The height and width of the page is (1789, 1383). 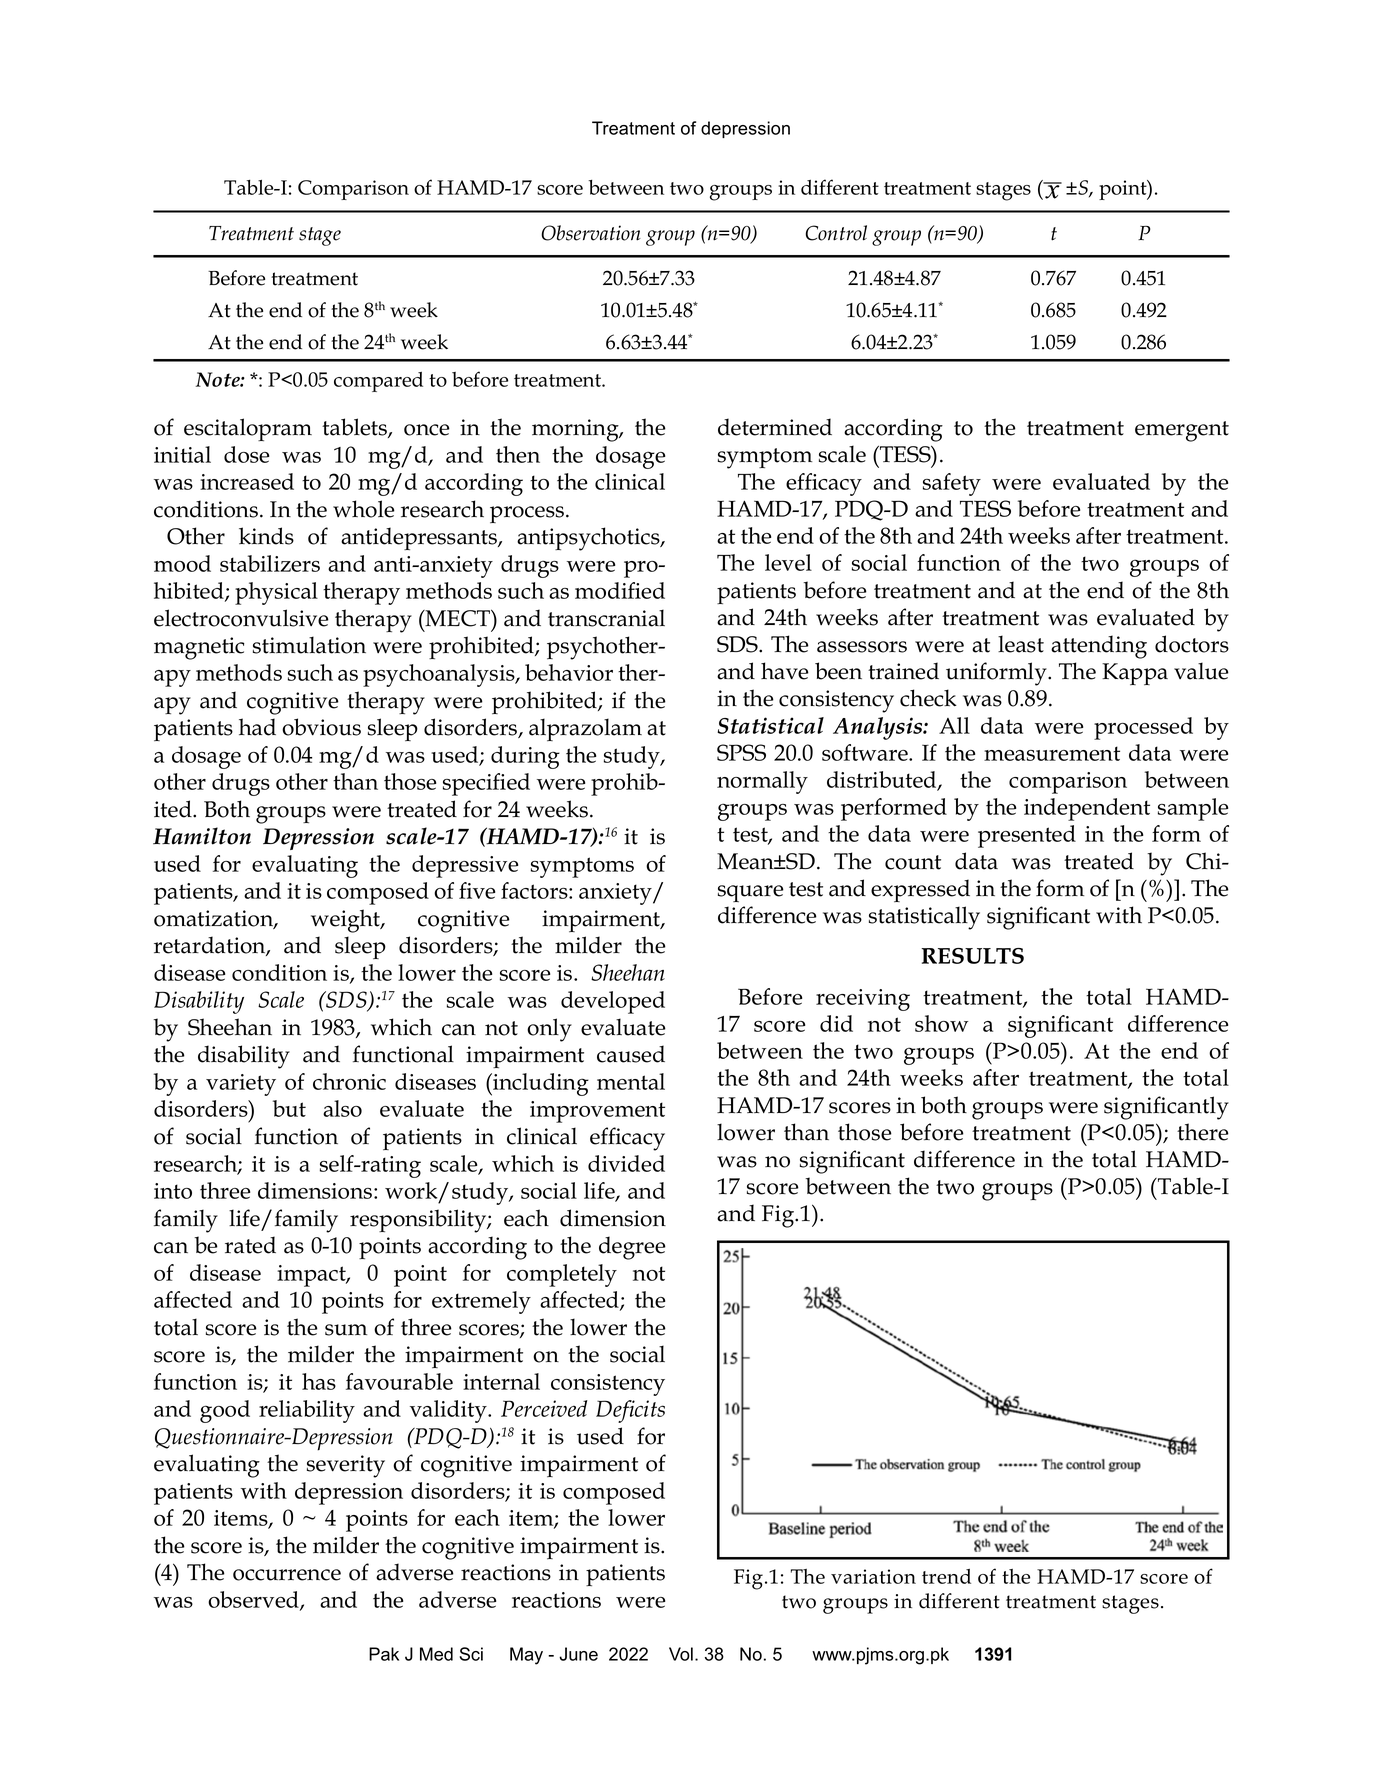 I want to click on rated, so click(x=250, y=1245).
